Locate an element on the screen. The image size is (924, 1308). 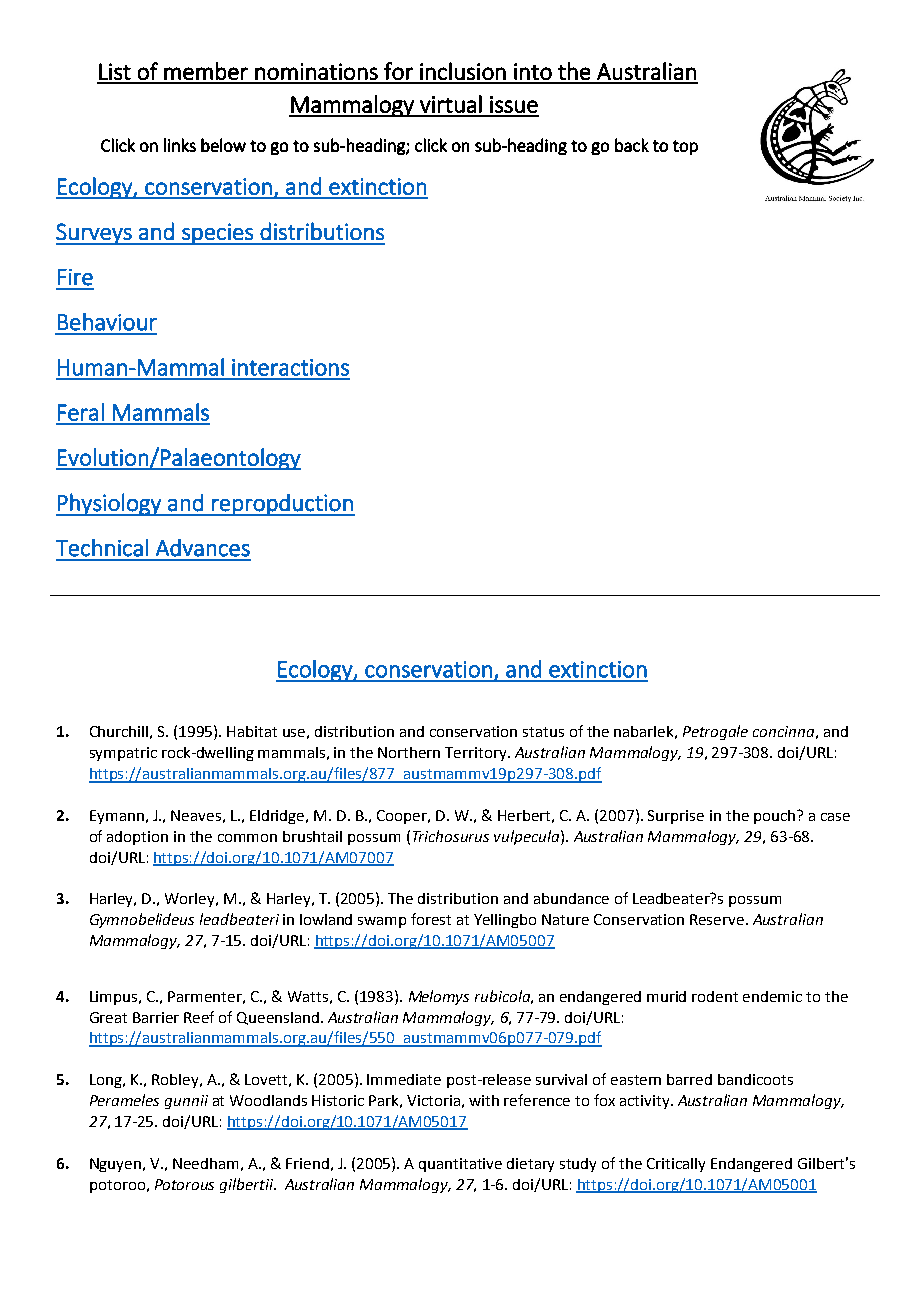
links is located at coordinates (180, 145).
